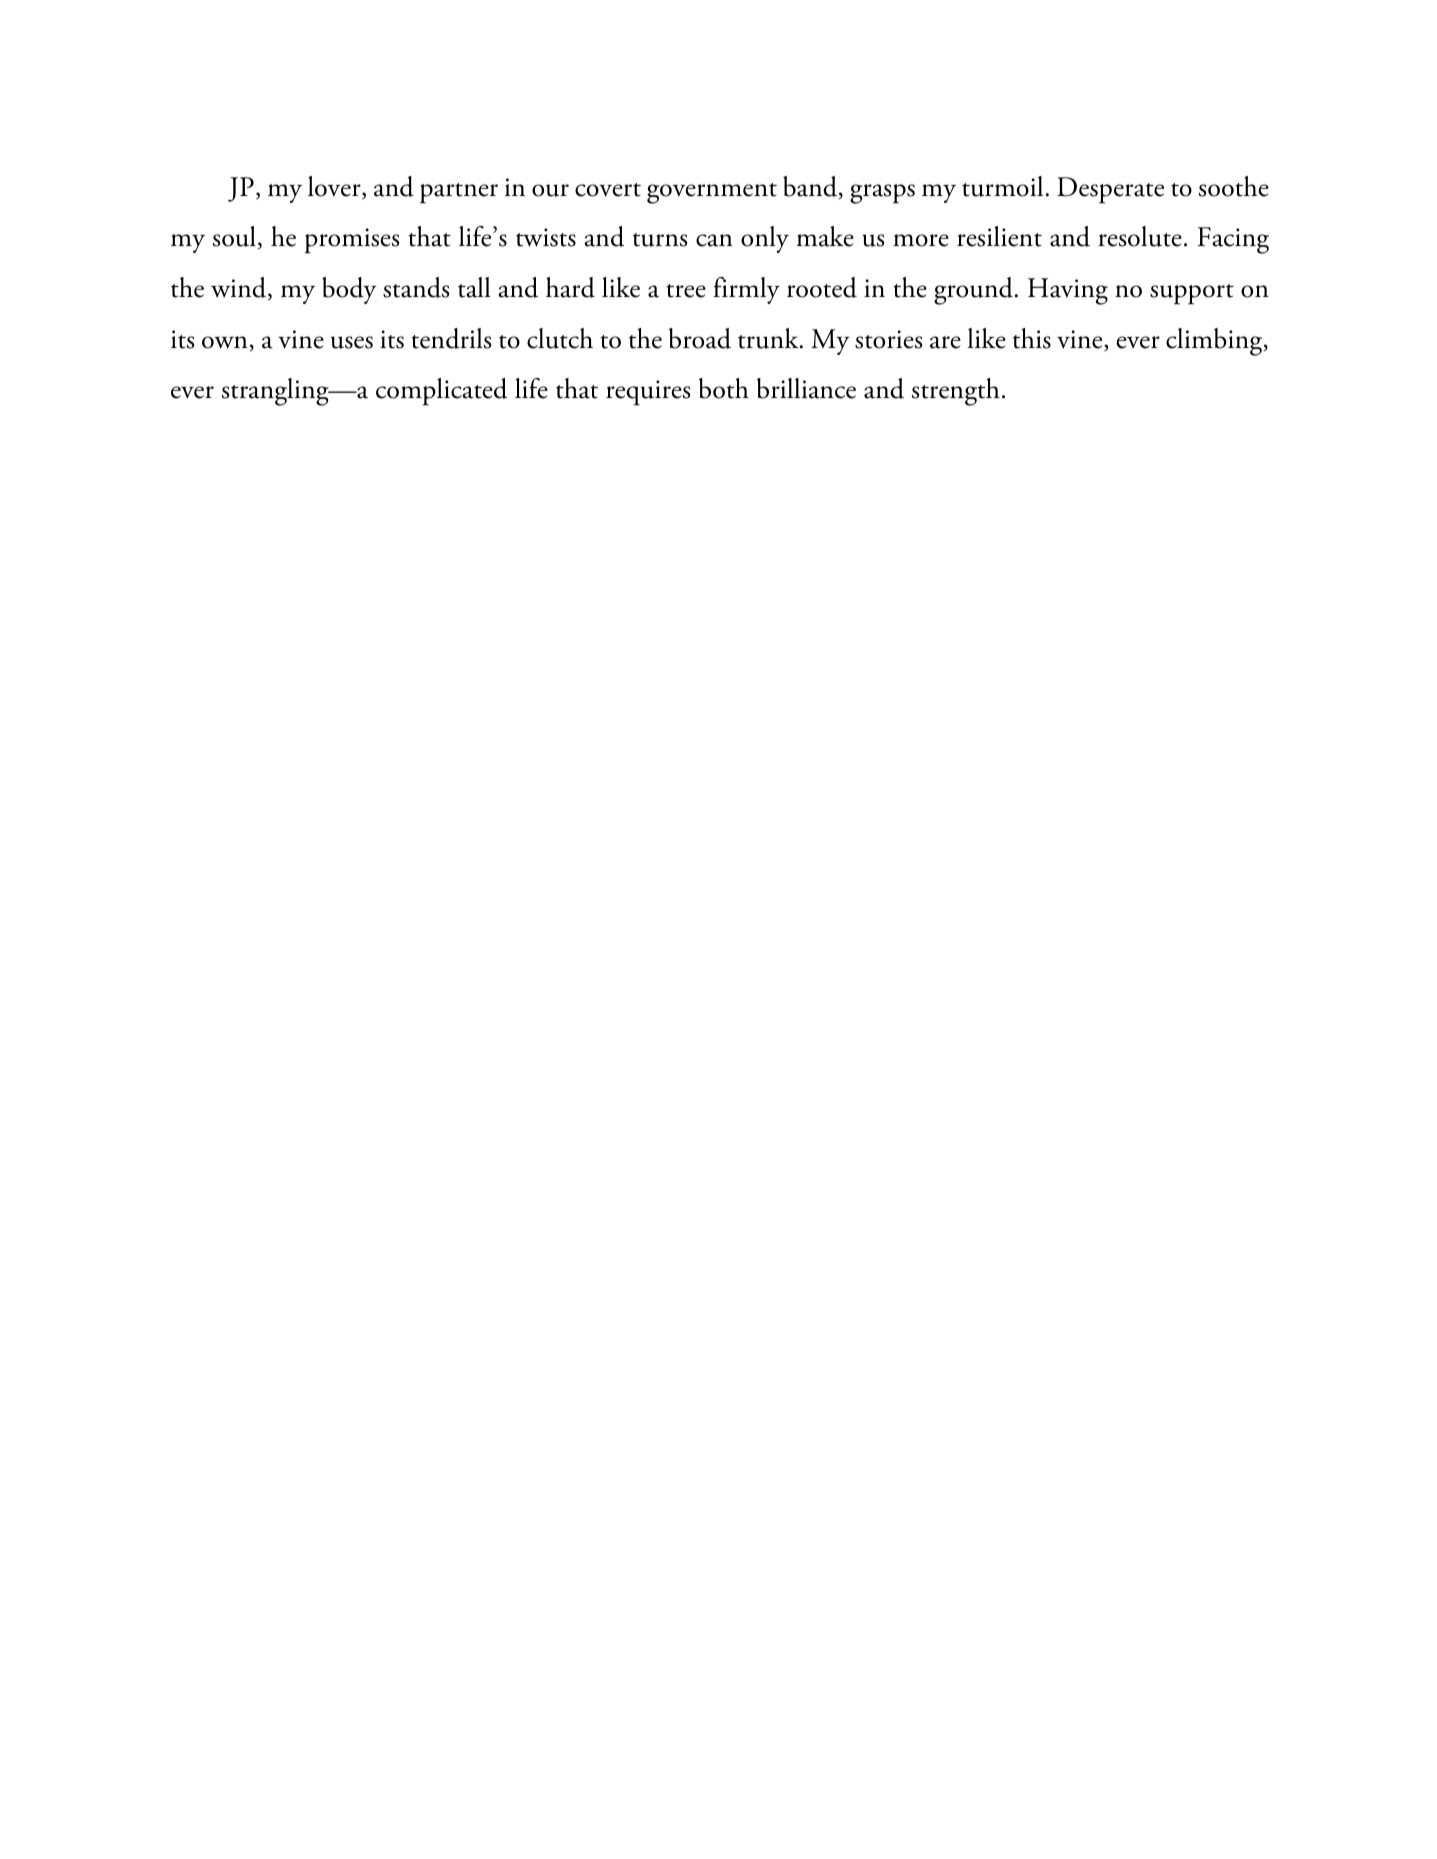 This screenshot has height=1859, width=1437. What do you see at coordinates (765, 239) in the screenshot?
I see `only` at bounding box center [765, 239].
